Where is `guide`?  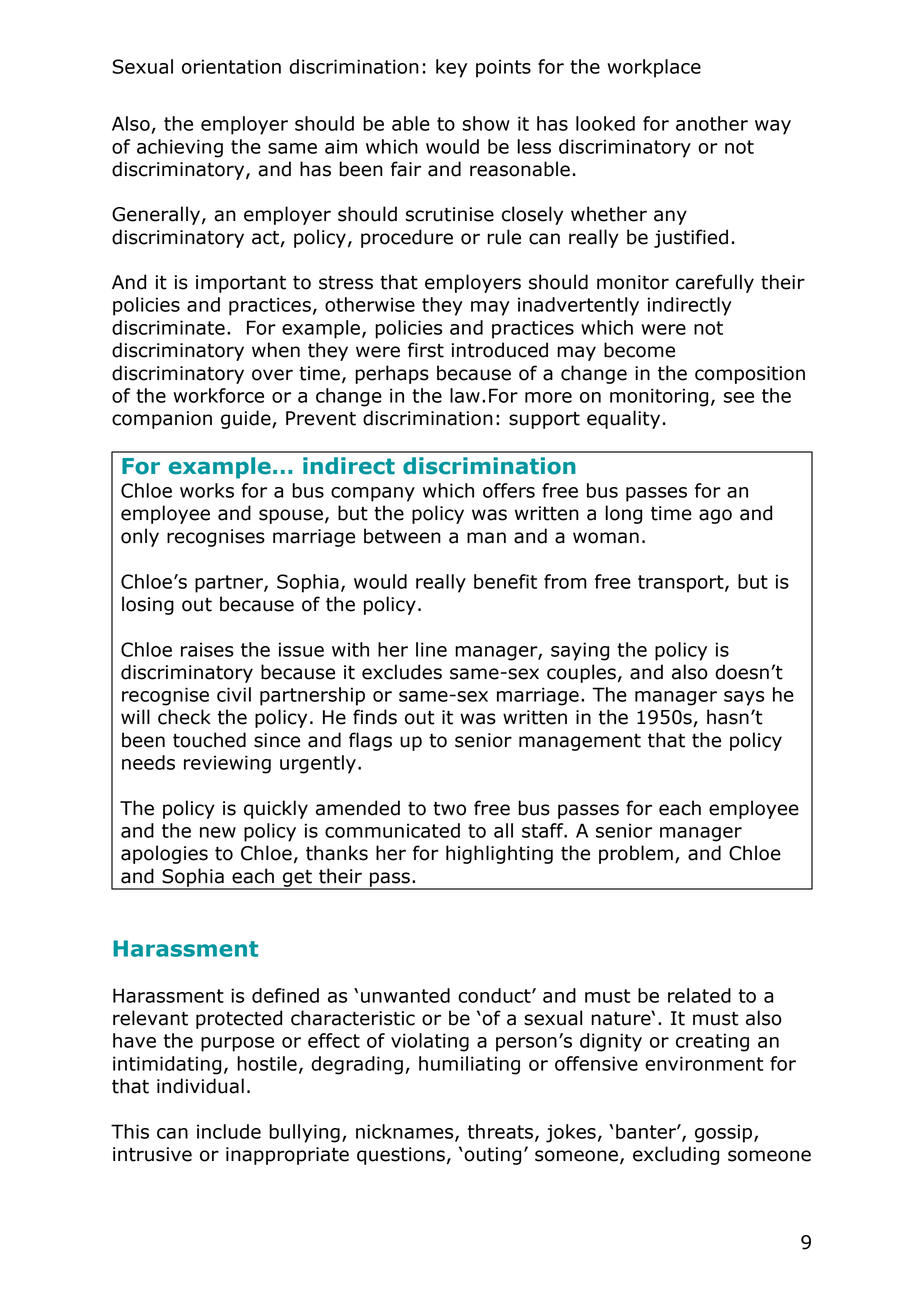 guide is located at coordinates (247, 419).
